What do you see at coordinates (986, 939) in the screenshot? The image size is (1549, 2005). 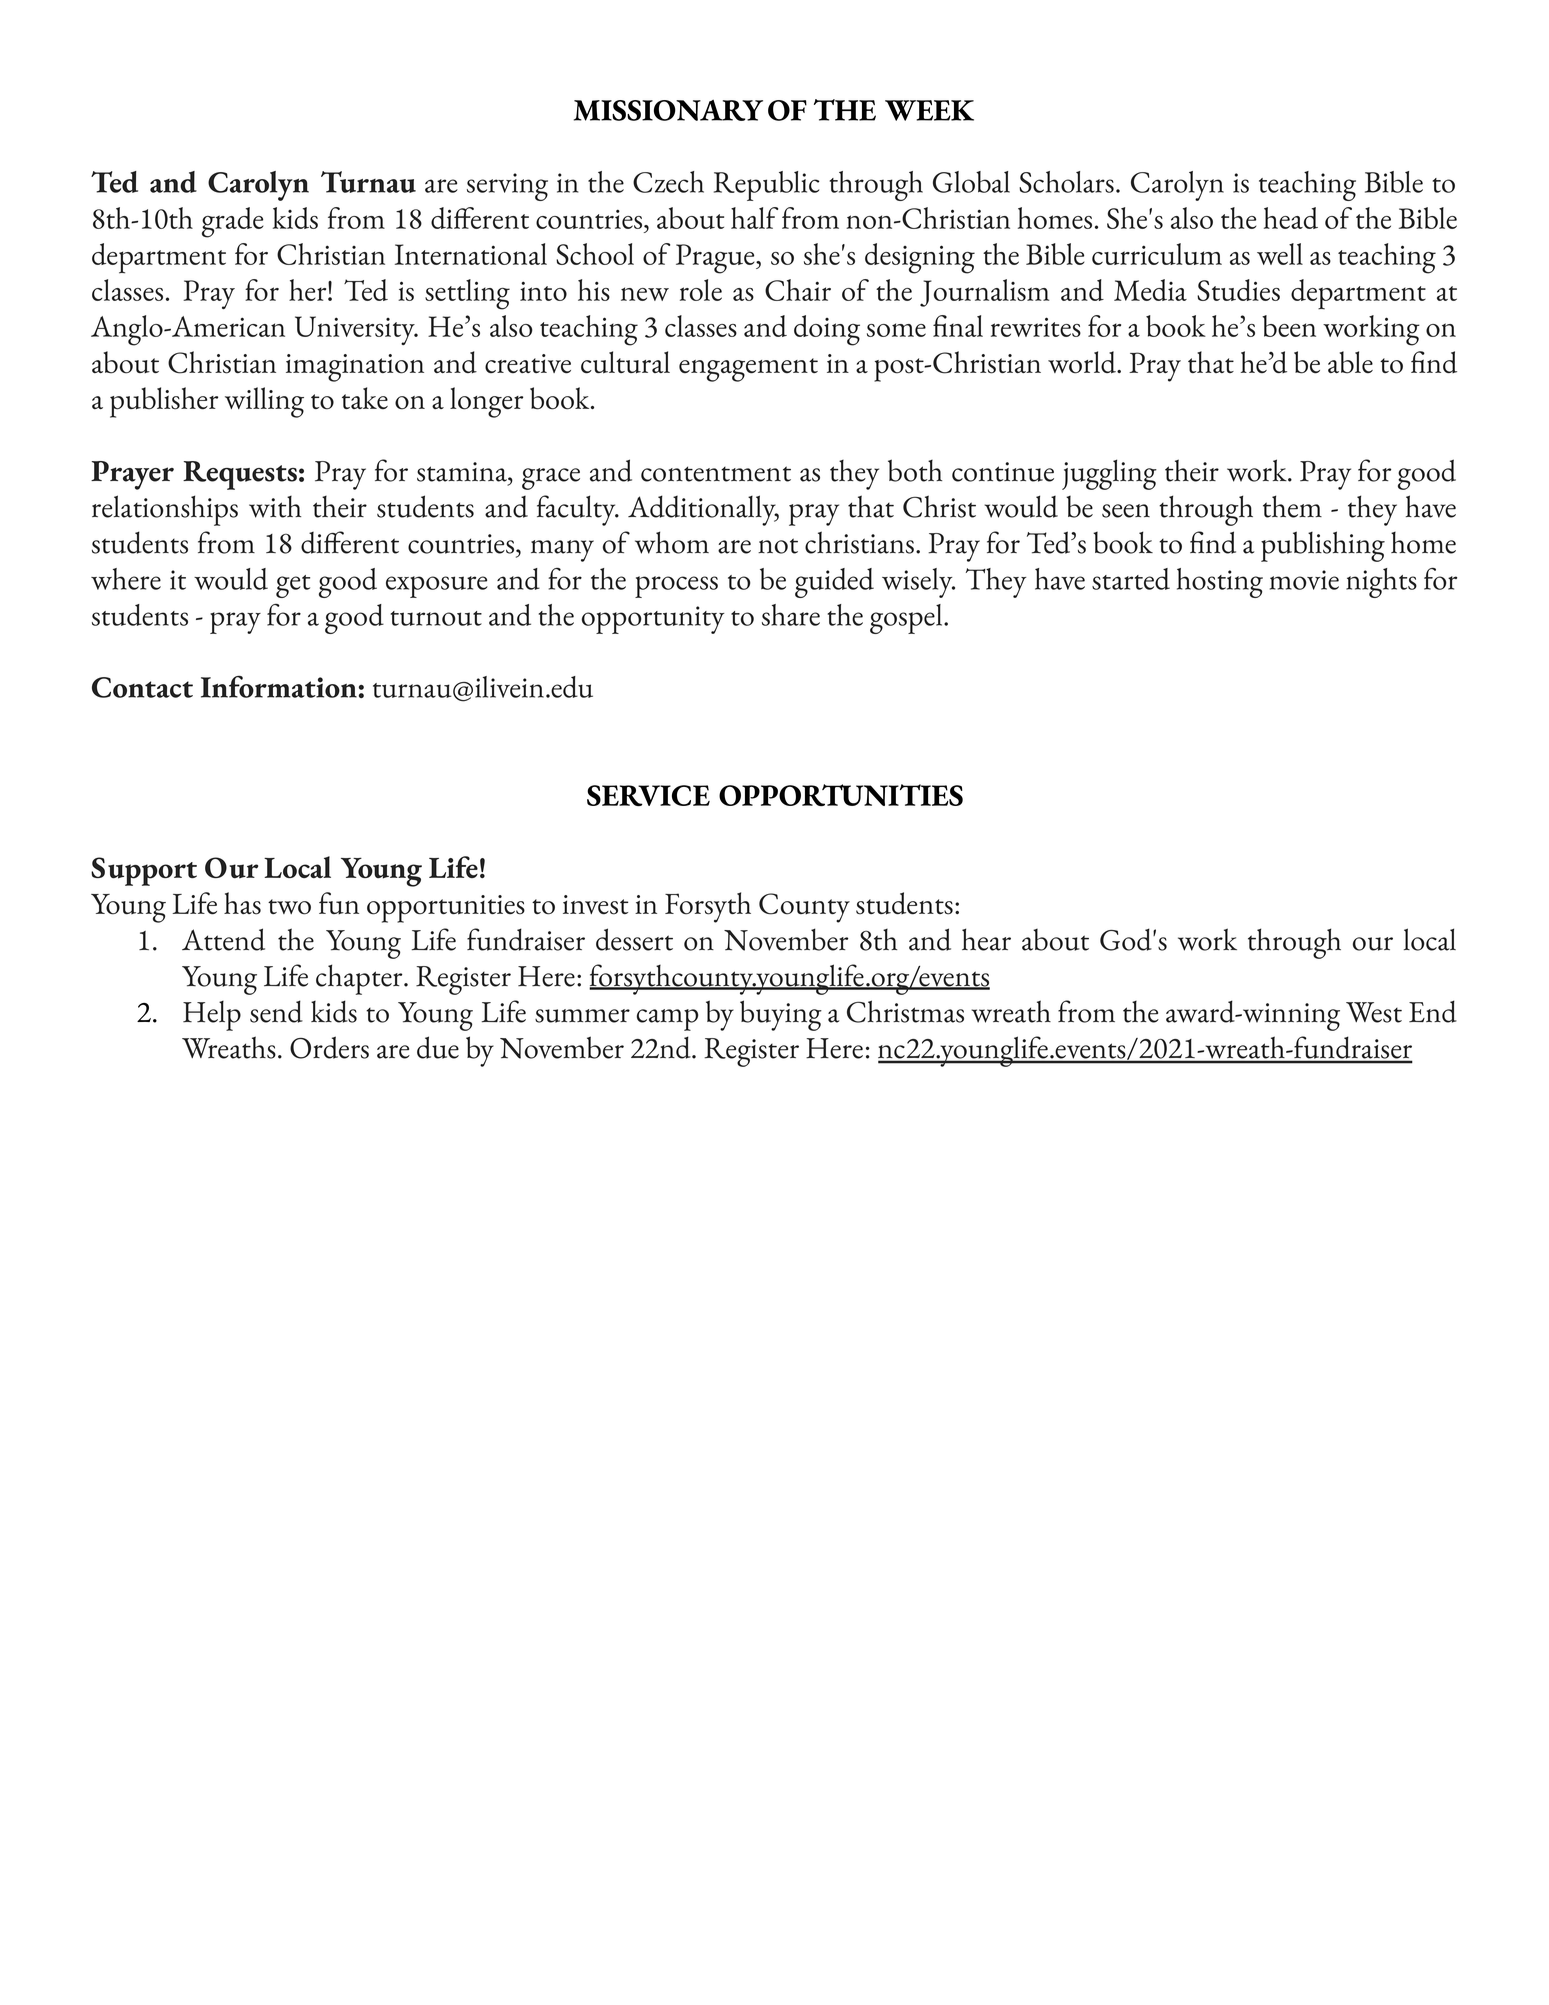 I see `hear` at bounding box center [986, 939].
